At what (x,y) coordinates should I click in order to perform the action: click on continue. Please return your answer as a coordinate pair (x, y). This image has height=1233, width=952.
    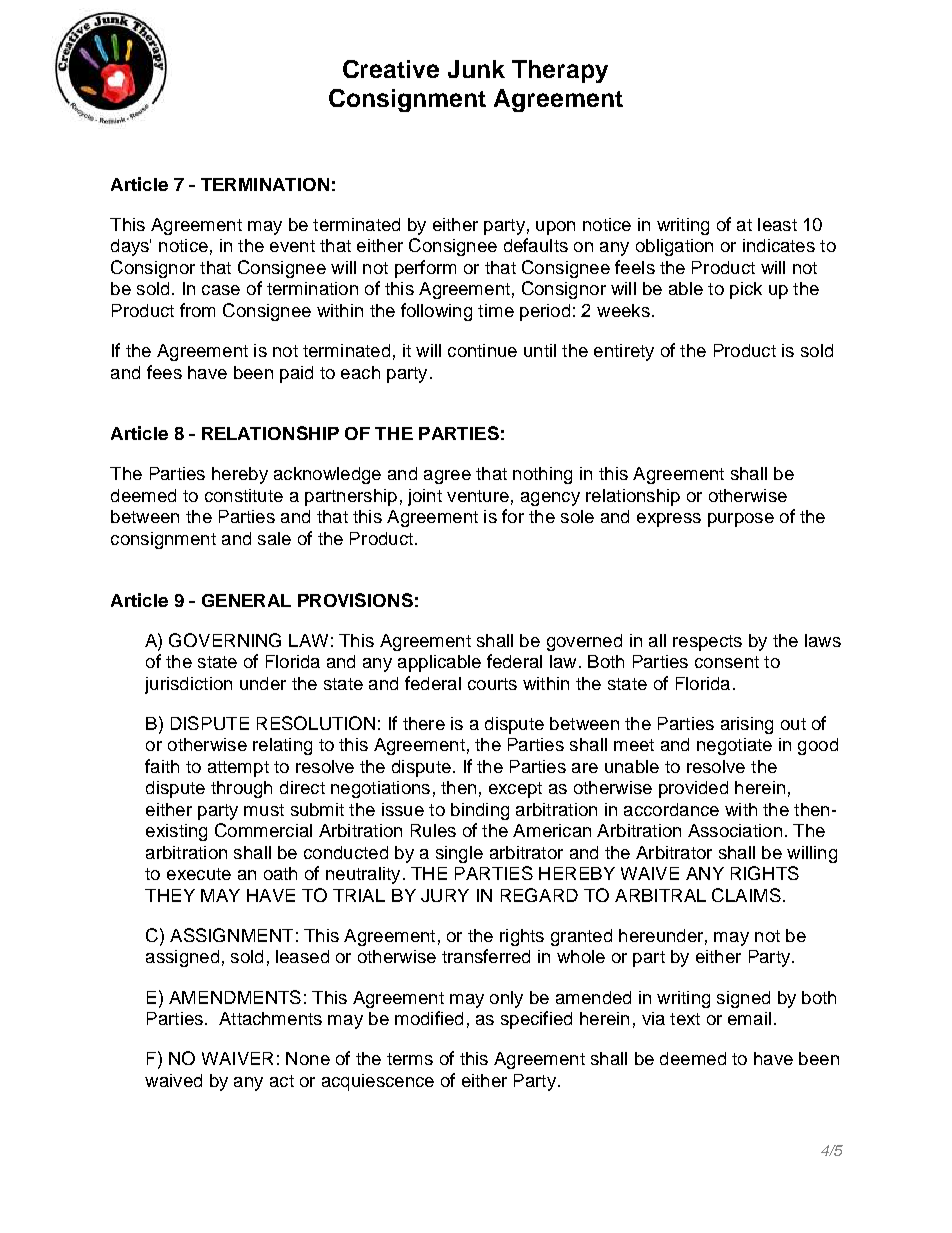
    Looking at the image, I should click on (482, 350).
